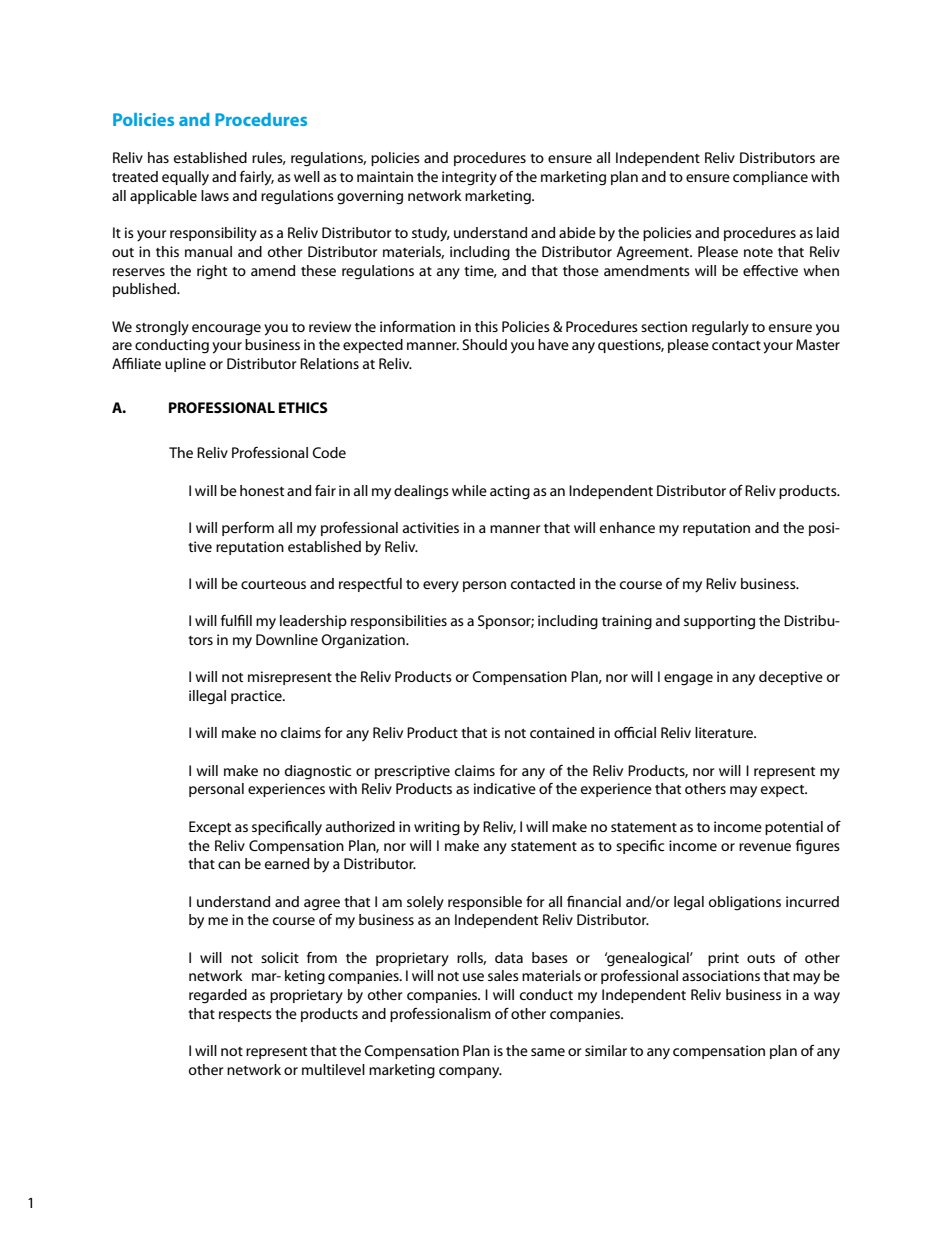  I want to click on laws, so click(215, 195).
